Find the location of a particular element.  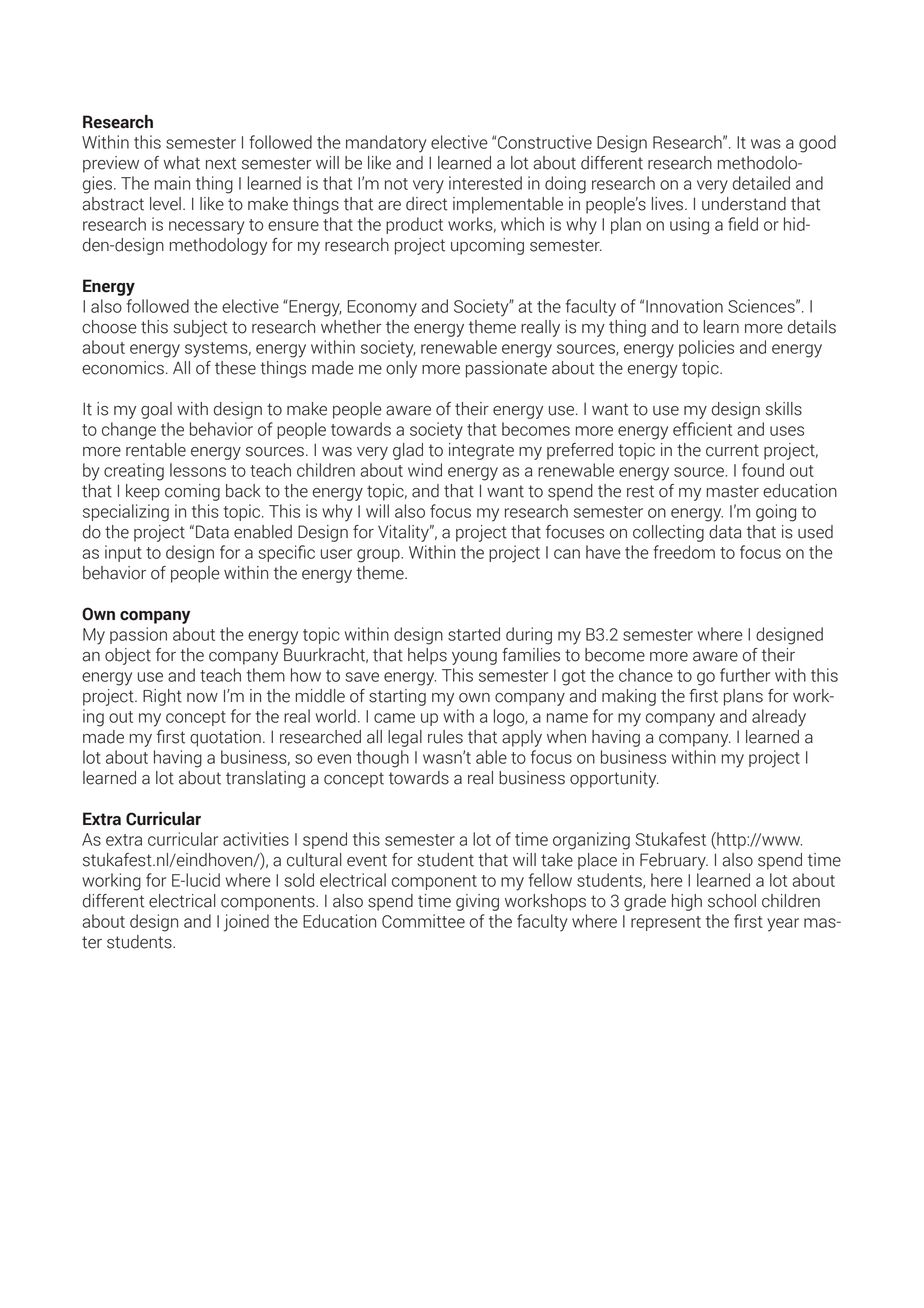

subject is located at coordinates (201, 328).
